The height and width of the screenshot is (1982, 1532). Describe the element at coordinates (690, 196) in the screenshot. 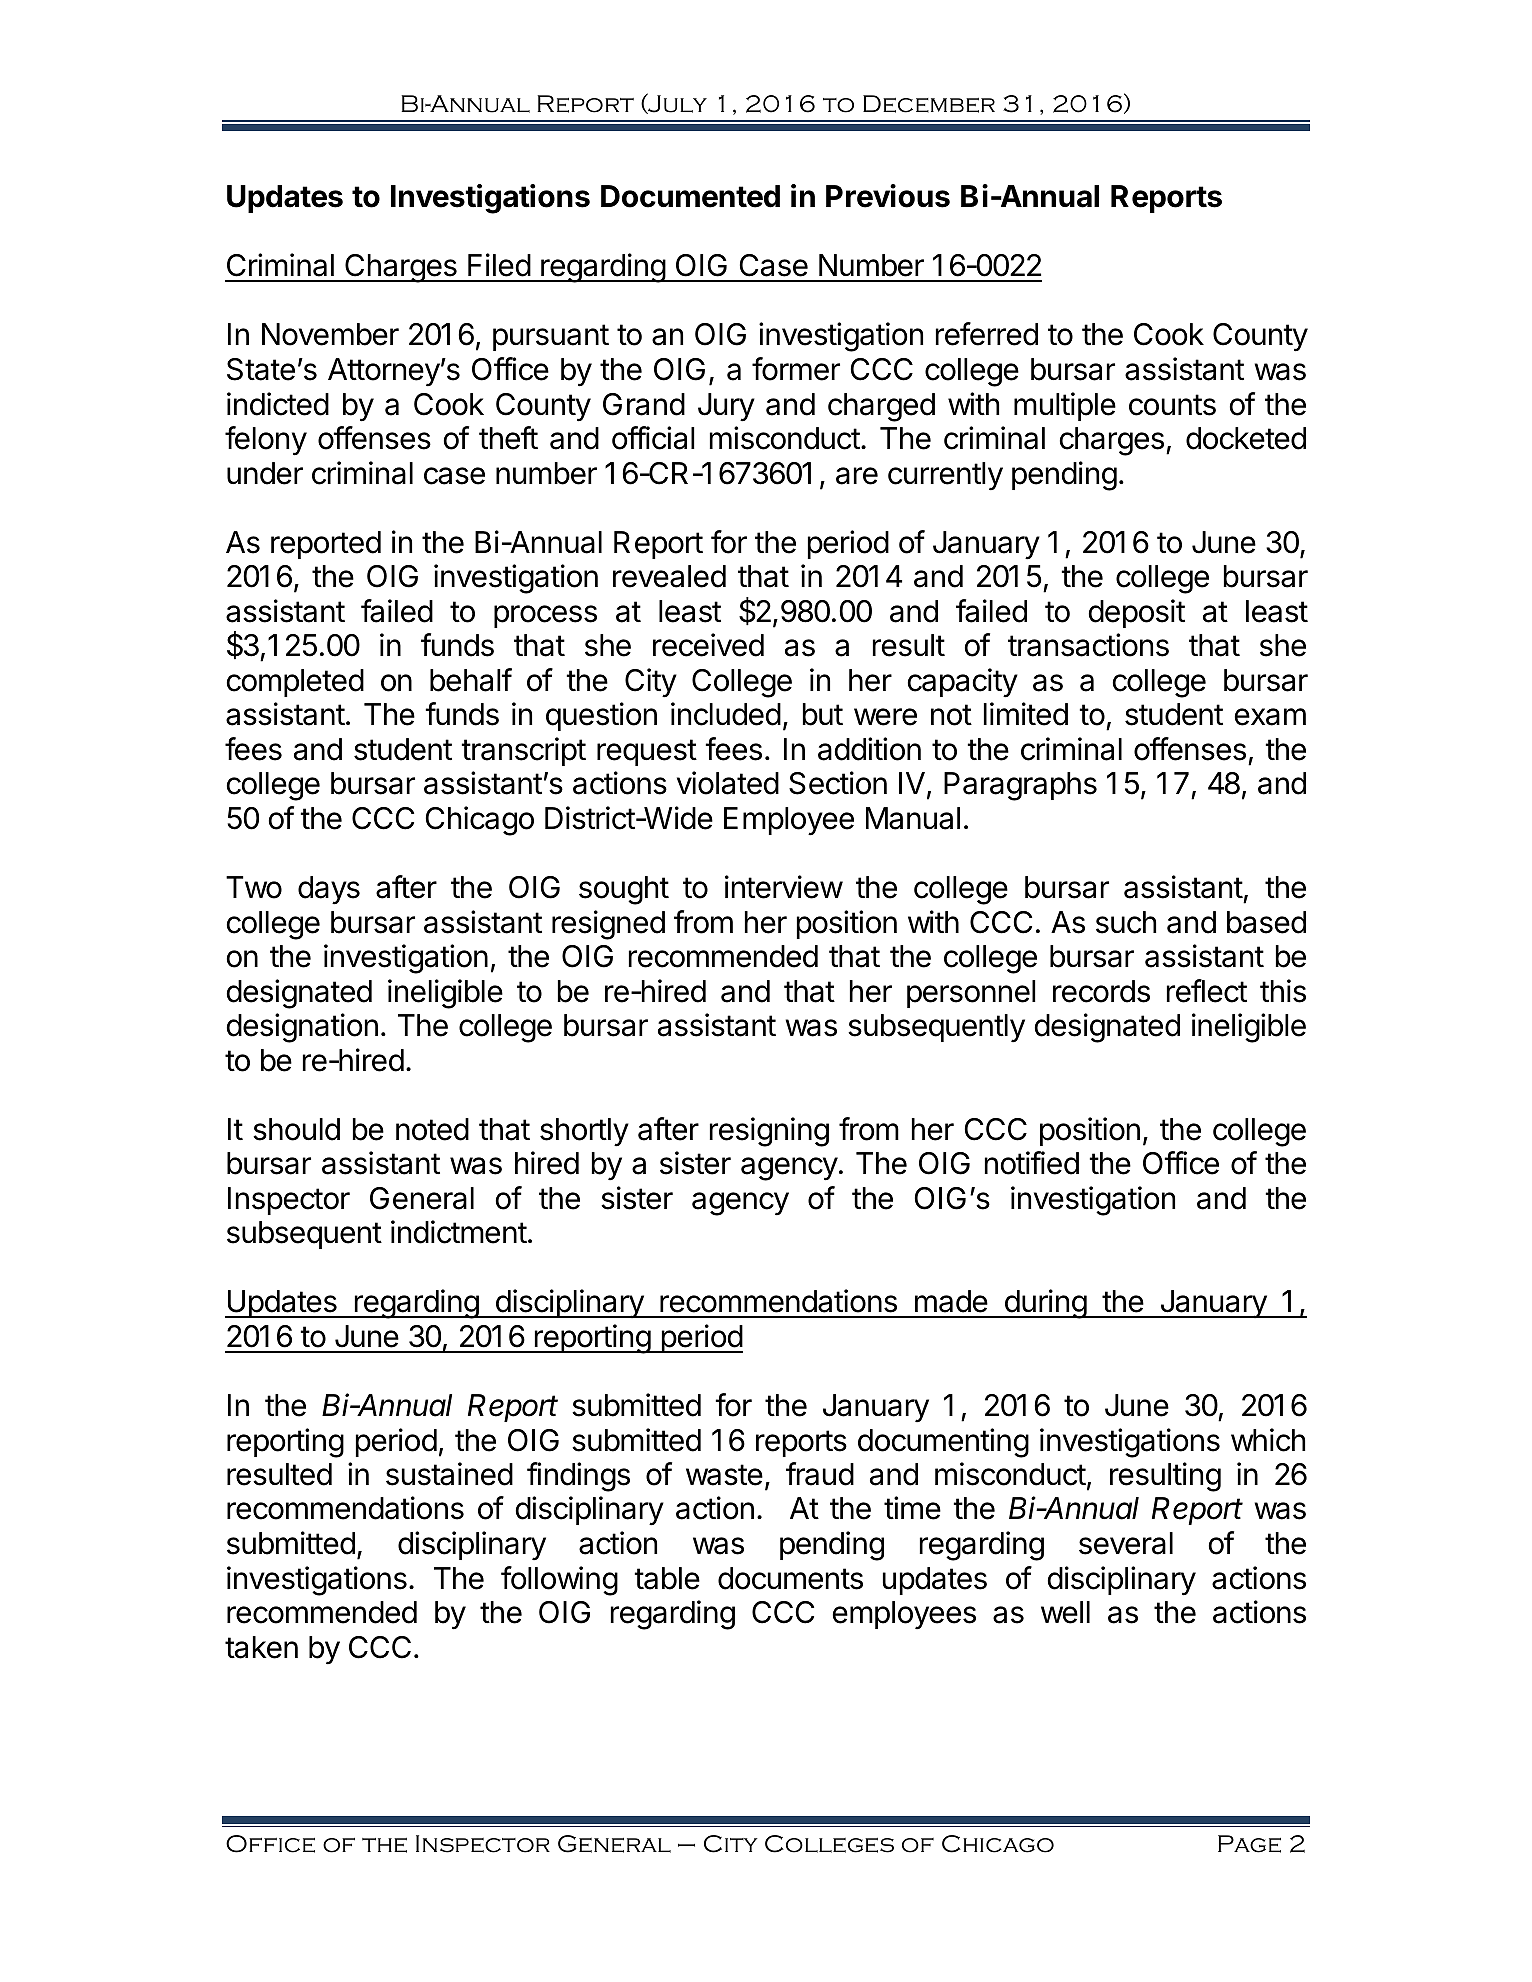

I see `Documented` at that location.
